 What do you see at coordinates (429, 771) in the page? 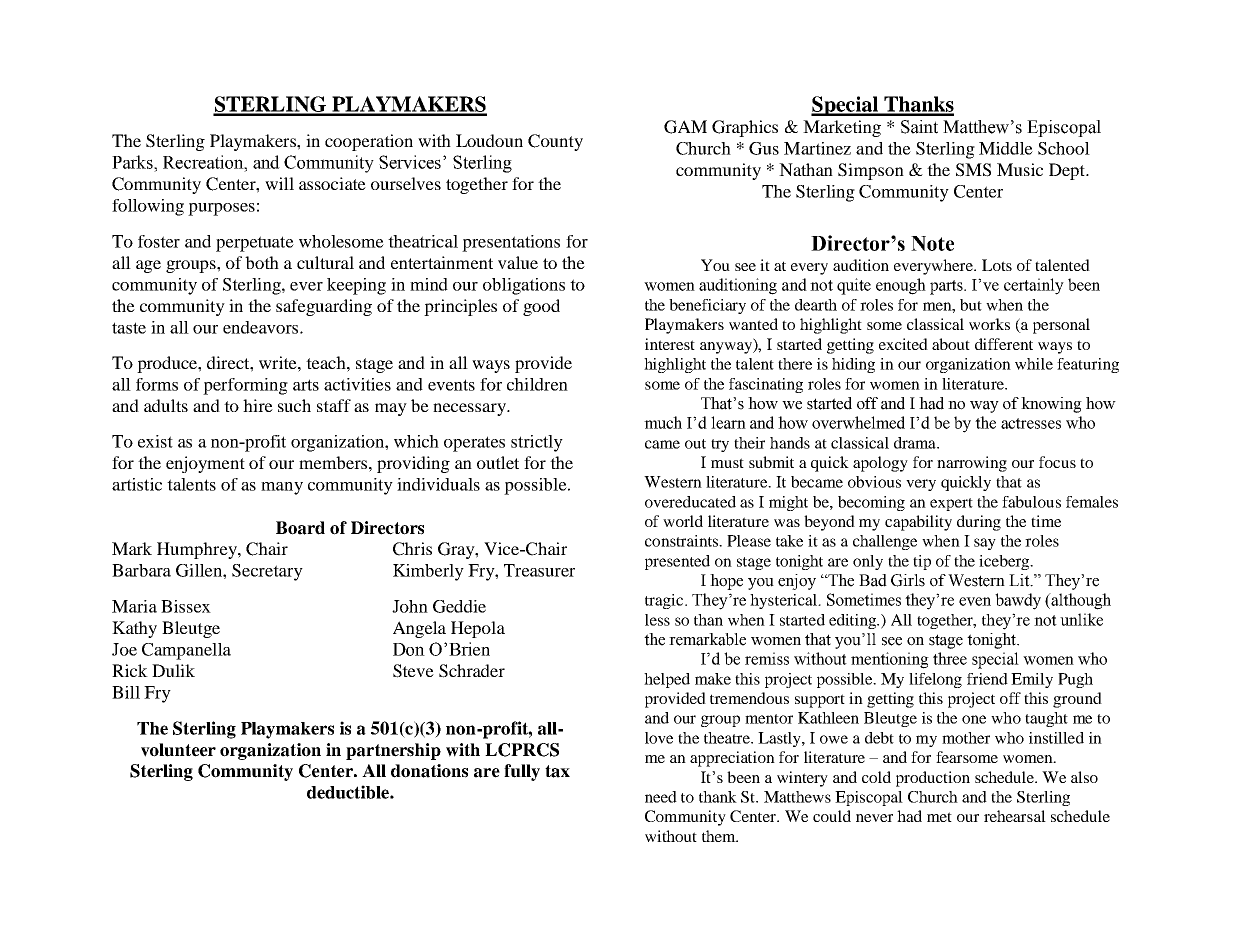
I see `donations` at bounding box center [429, 771].
